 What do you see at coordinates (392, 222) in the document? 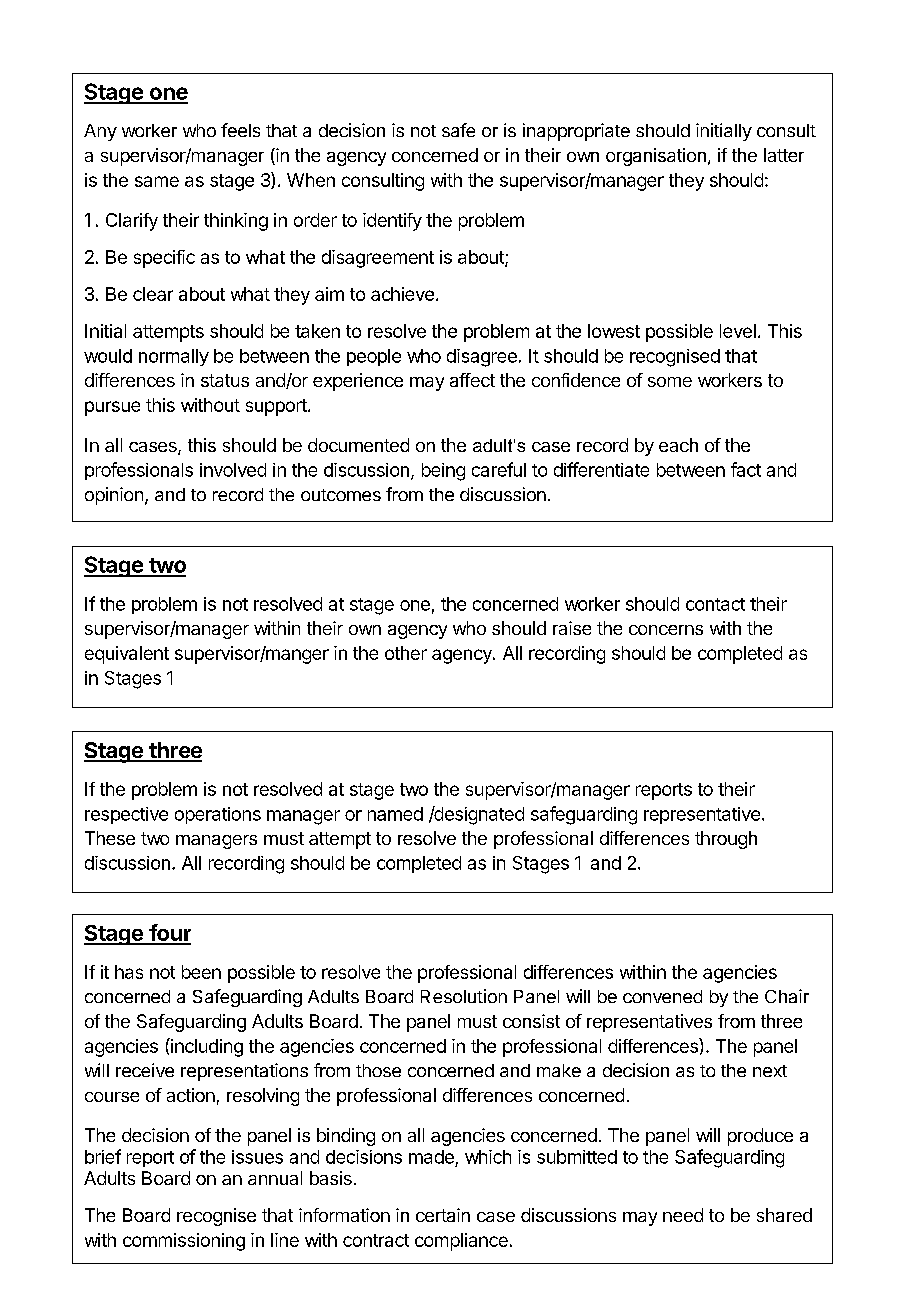
I see `identify` at bounding box center [392, 222].
